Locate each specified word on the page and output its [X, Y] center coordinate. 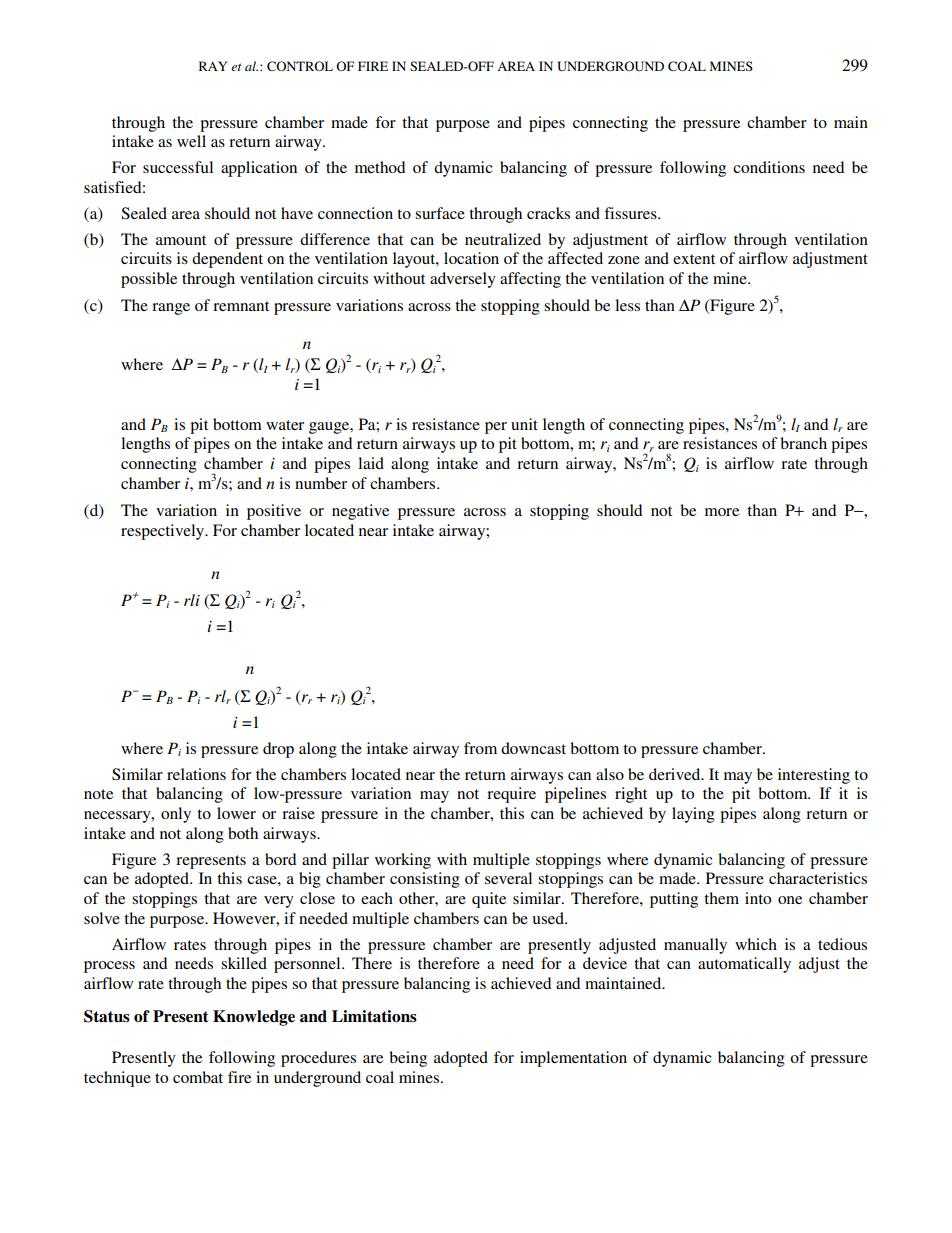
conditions [769, 167]
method [380, 167]
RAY [213, 66]
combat [198, 1077]
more [722, 512]
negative [360, 512]
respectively [164, 532]
